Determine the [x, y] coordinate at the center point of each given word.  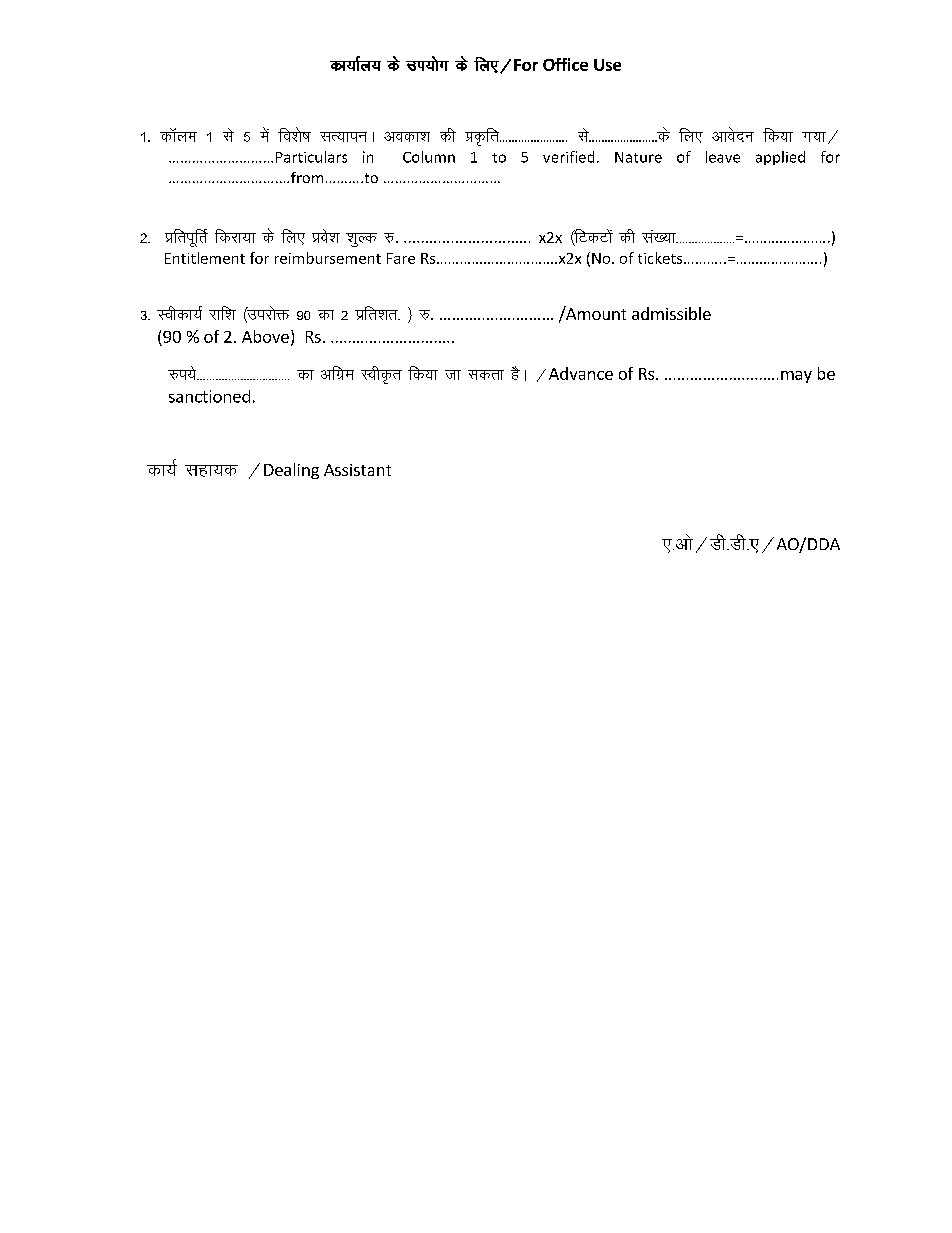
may [796, 377]
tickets [661, 258]
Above [265, 336]
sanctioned [209, 396]
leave [723, 157]
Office [565, 64]
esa [264, 134]
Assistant [357, 470]
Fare [401, 258]
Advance [581, 373]
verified [568, 157]
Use [607, 65]
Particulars [311, 157]
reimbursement [328, 258]
